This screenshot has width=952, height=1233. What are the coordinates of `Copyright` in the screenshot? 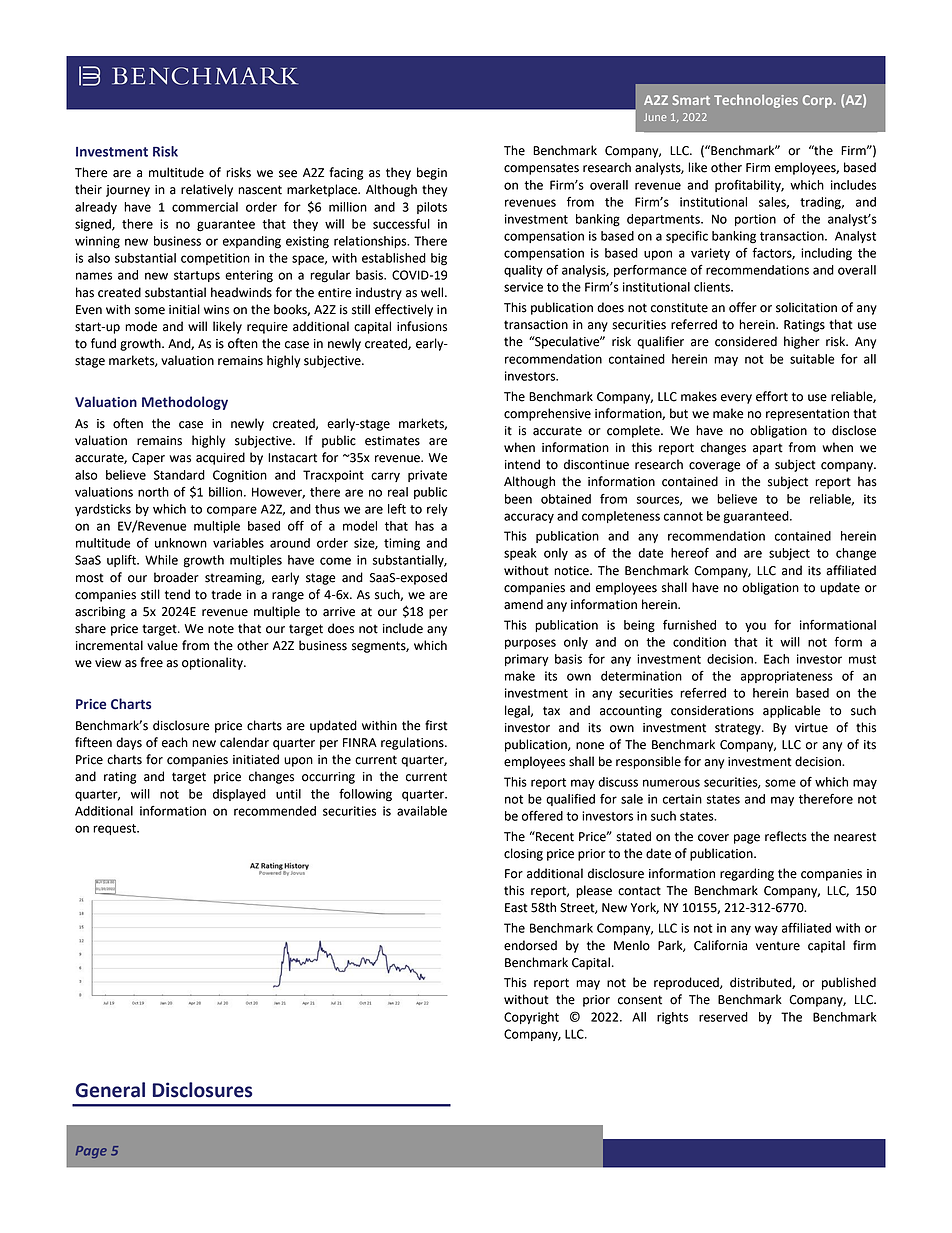 It's located at (531, 1018).
